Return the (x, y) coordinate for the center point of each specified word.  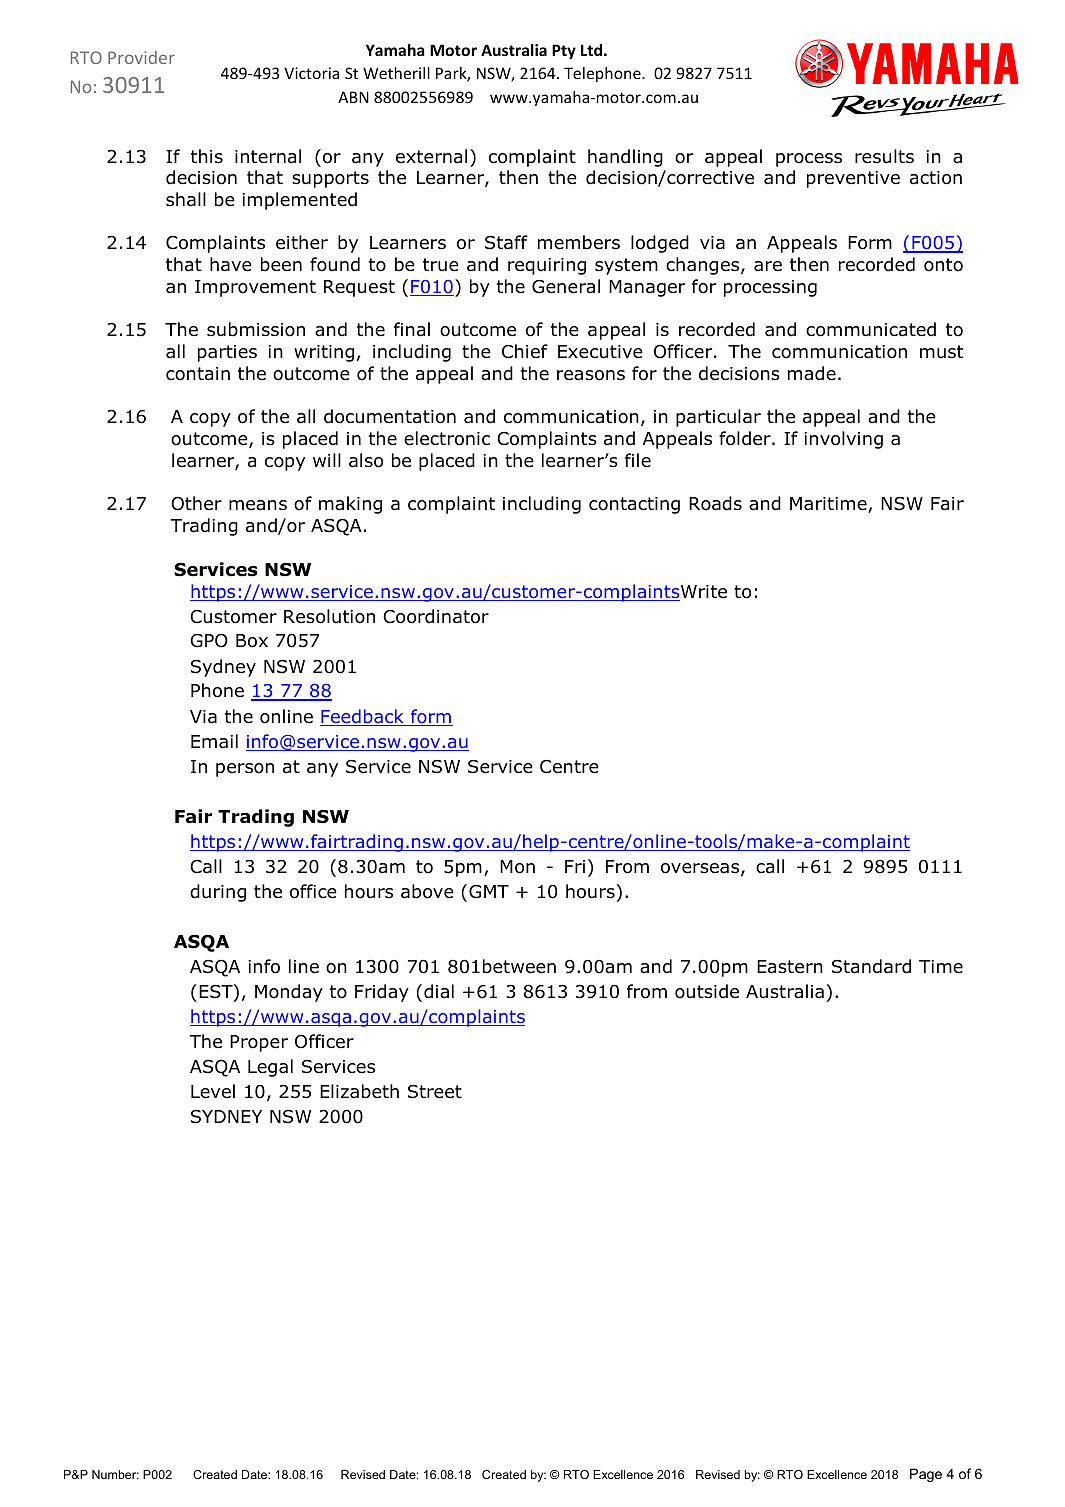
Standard (871, 966)
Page (926, 1475)
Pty (564, 51)
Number (115, 1474)
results (884, 156)
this (207, 156)
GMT (489, 892)
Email (214, 741)
